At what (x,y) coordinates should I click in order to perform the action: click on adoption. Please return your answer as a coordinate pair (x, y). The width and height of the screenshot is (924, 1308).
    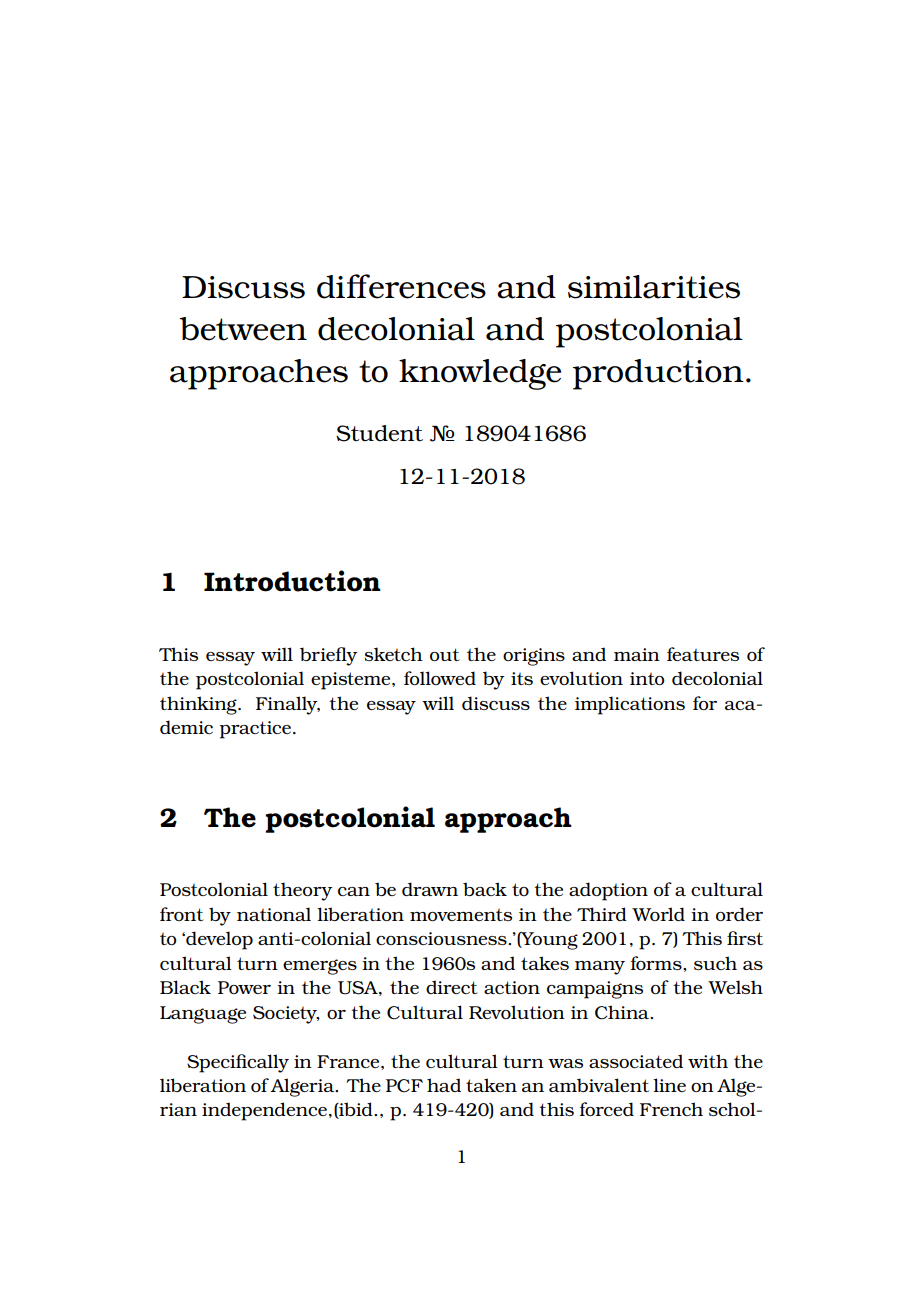
    Looking at the image, I should click on (608, 891).
